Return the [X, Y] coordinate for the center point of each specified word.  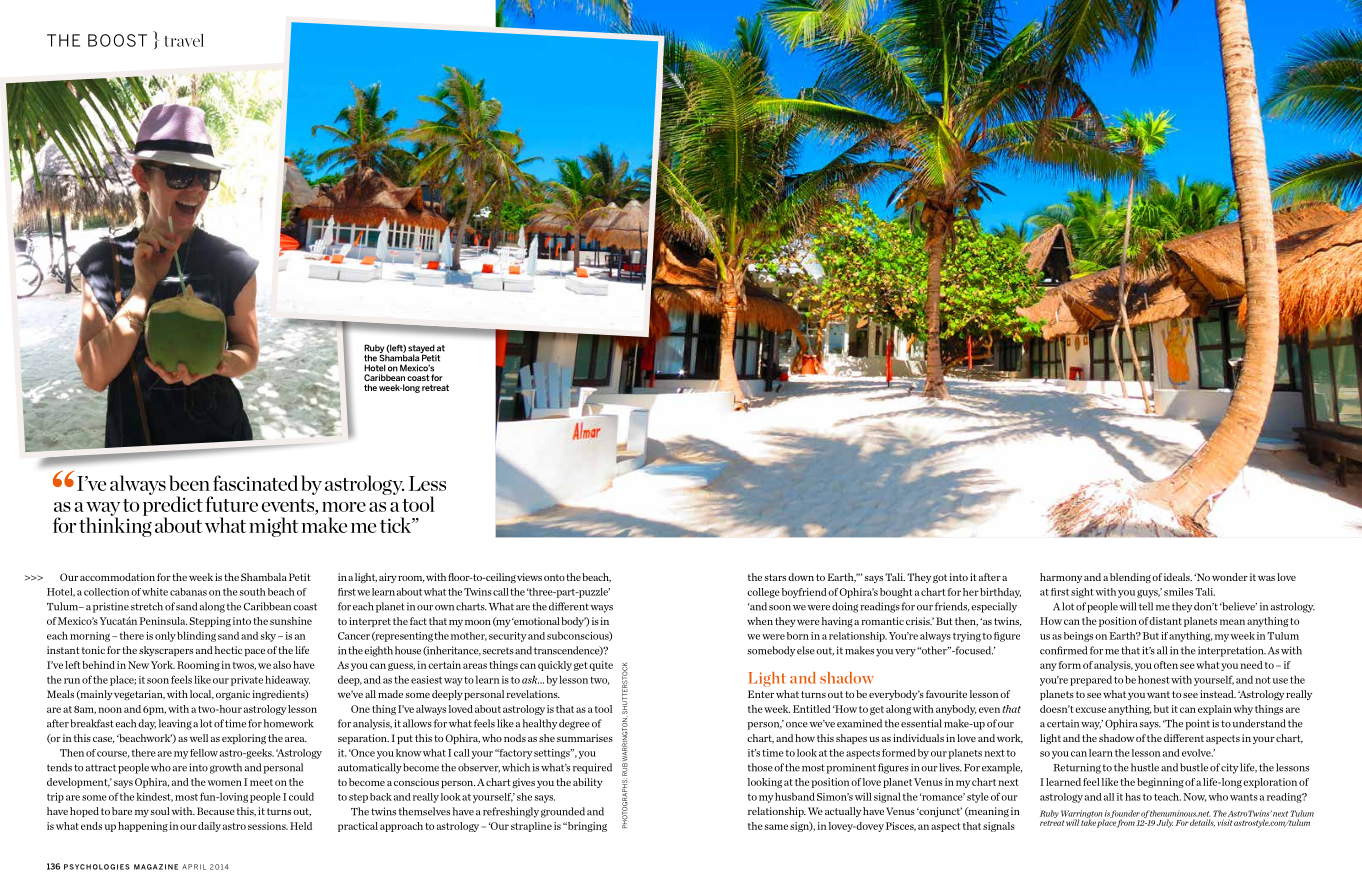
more [344, 507]
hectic [228, 650]
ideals [1178, 577]
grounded [563, 812]
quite [601, 666]
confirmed [1063, 650]
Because [216, 811]
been [189, 483]
